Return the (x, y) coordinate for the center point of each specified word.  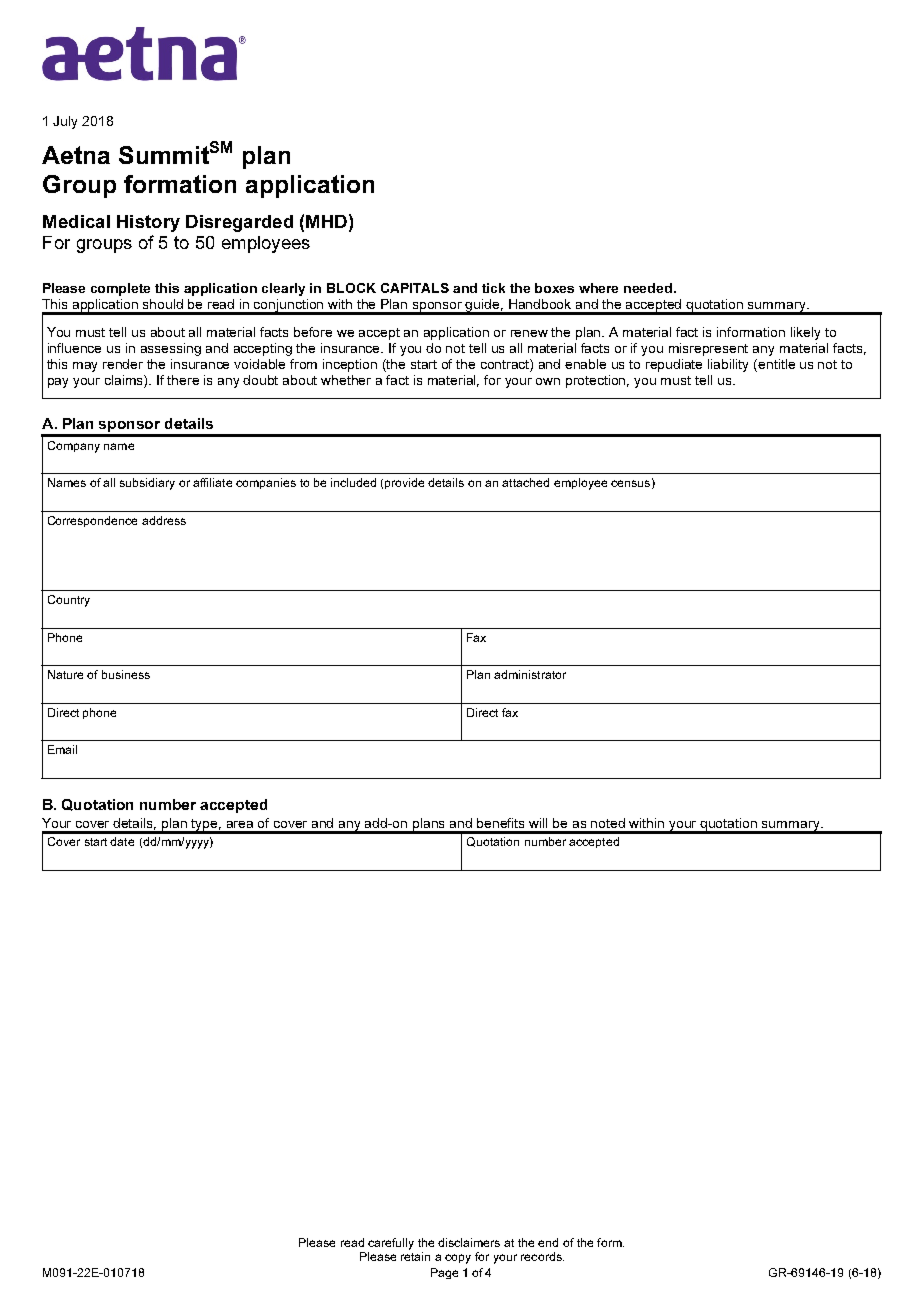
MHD (326, 221)
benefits (500, 823)
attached (525, 482)
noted (608, 823)
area (240, 824)
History (148, 223)
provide (404, 483)
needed (648, 288)
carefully (391, 1244)
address (164, 520)
